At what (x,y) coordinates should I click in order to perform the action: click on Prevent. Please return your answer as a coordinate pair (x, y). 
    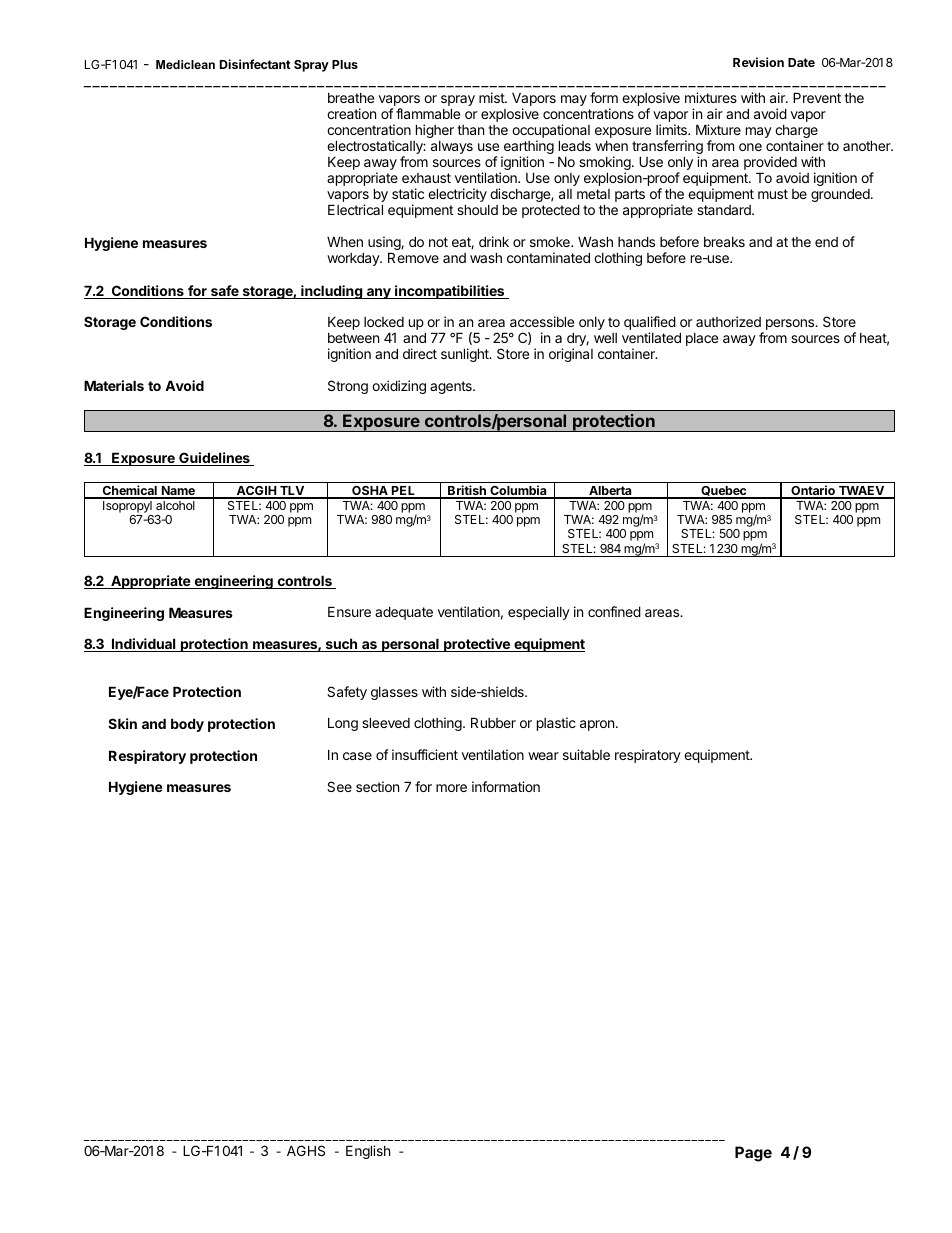
    Looking at the image, I should click on (817, 97).
